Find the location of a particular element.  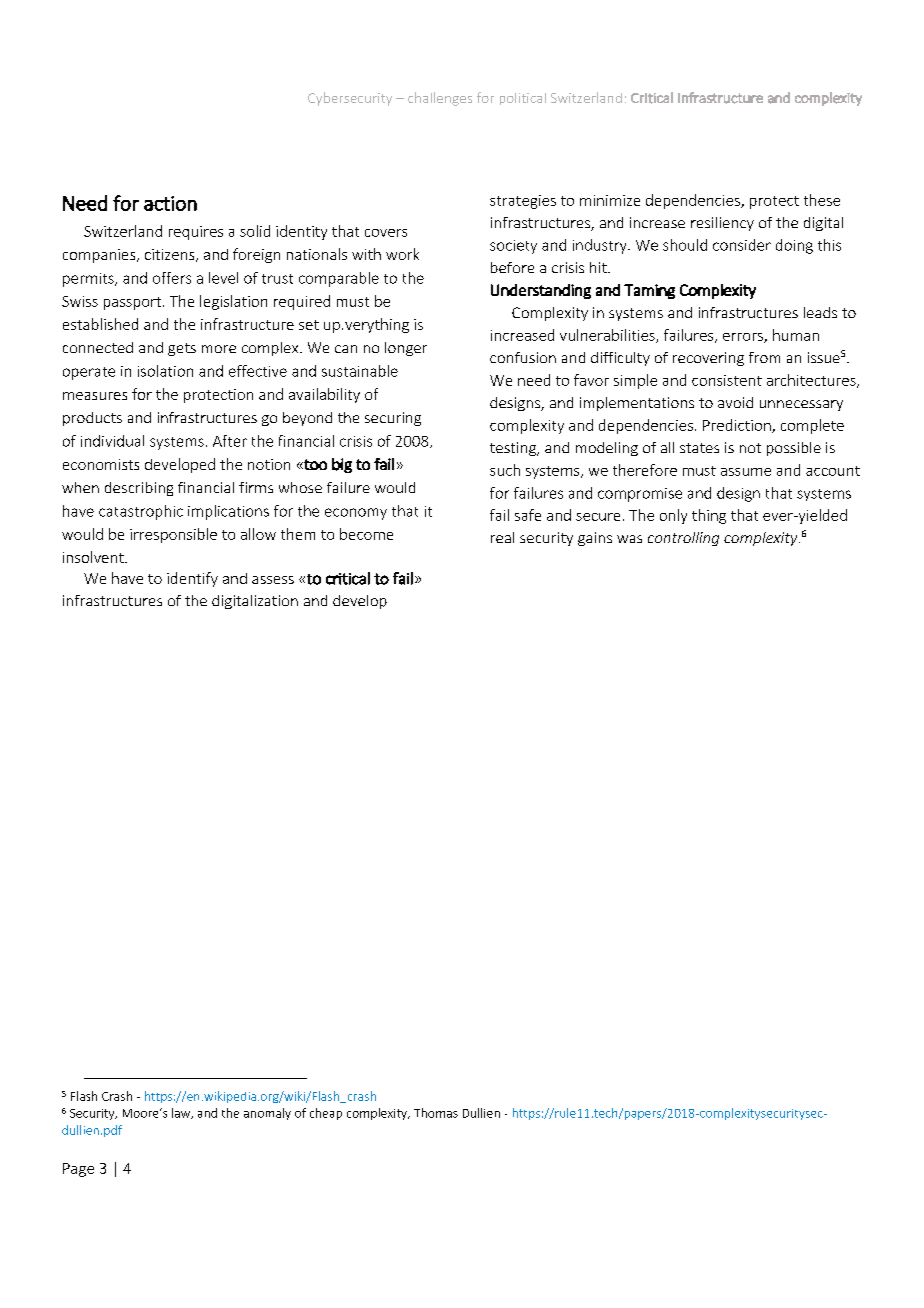

law is located at coordinates (182, 1113).
